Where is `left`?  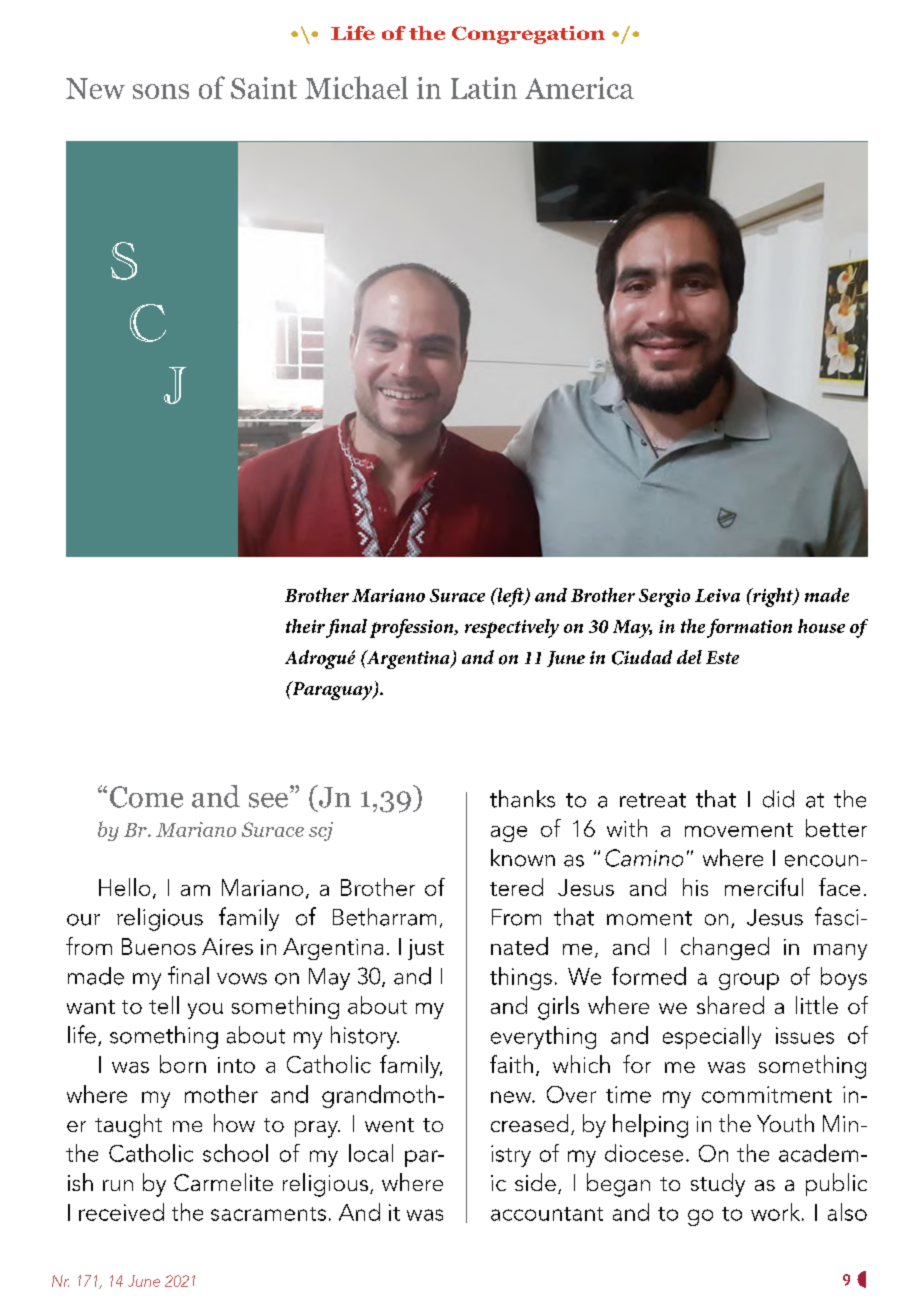
left is located at coordinates (510, 597).
